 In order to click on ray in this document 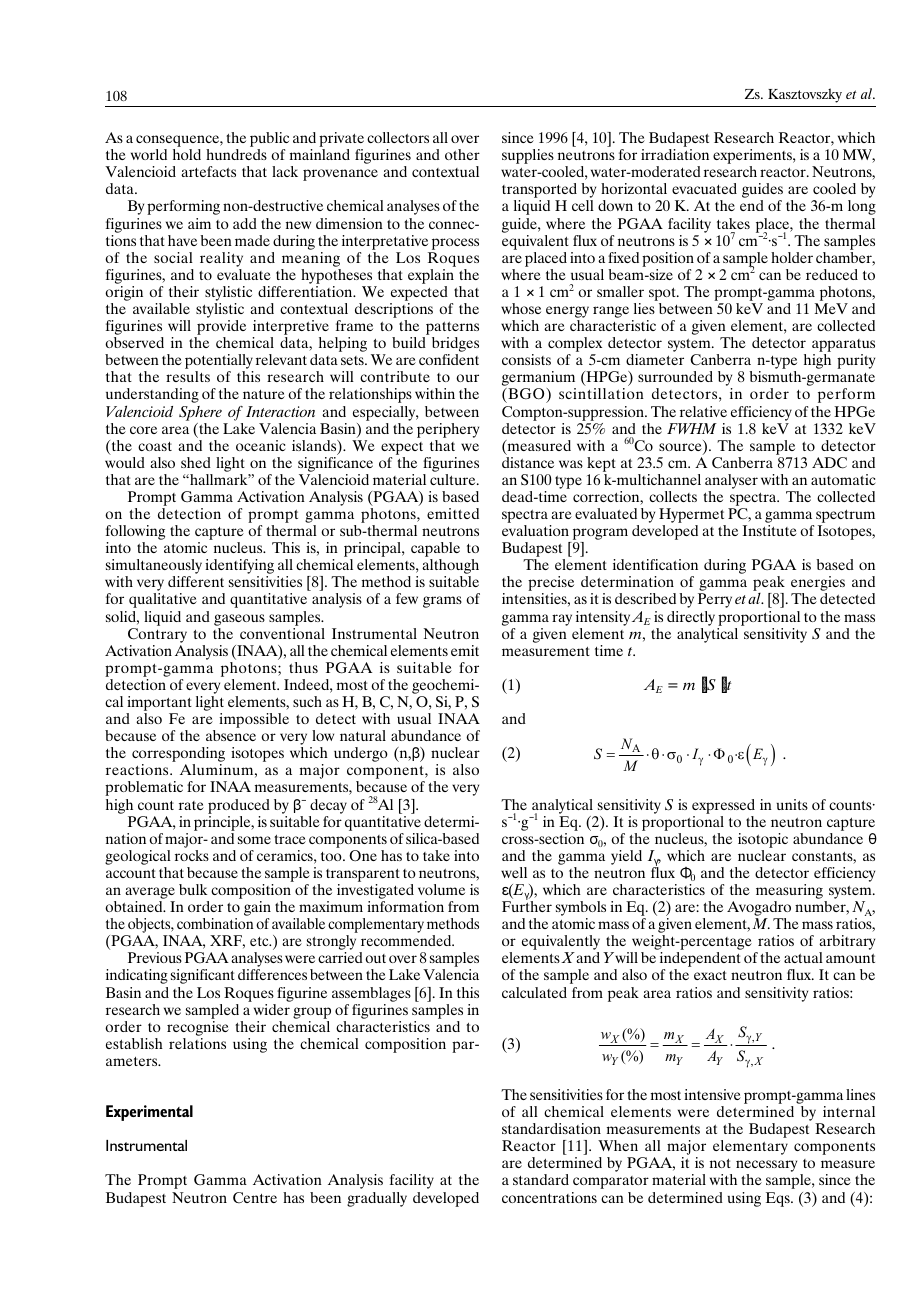, I will do `click(562, 620)`.
